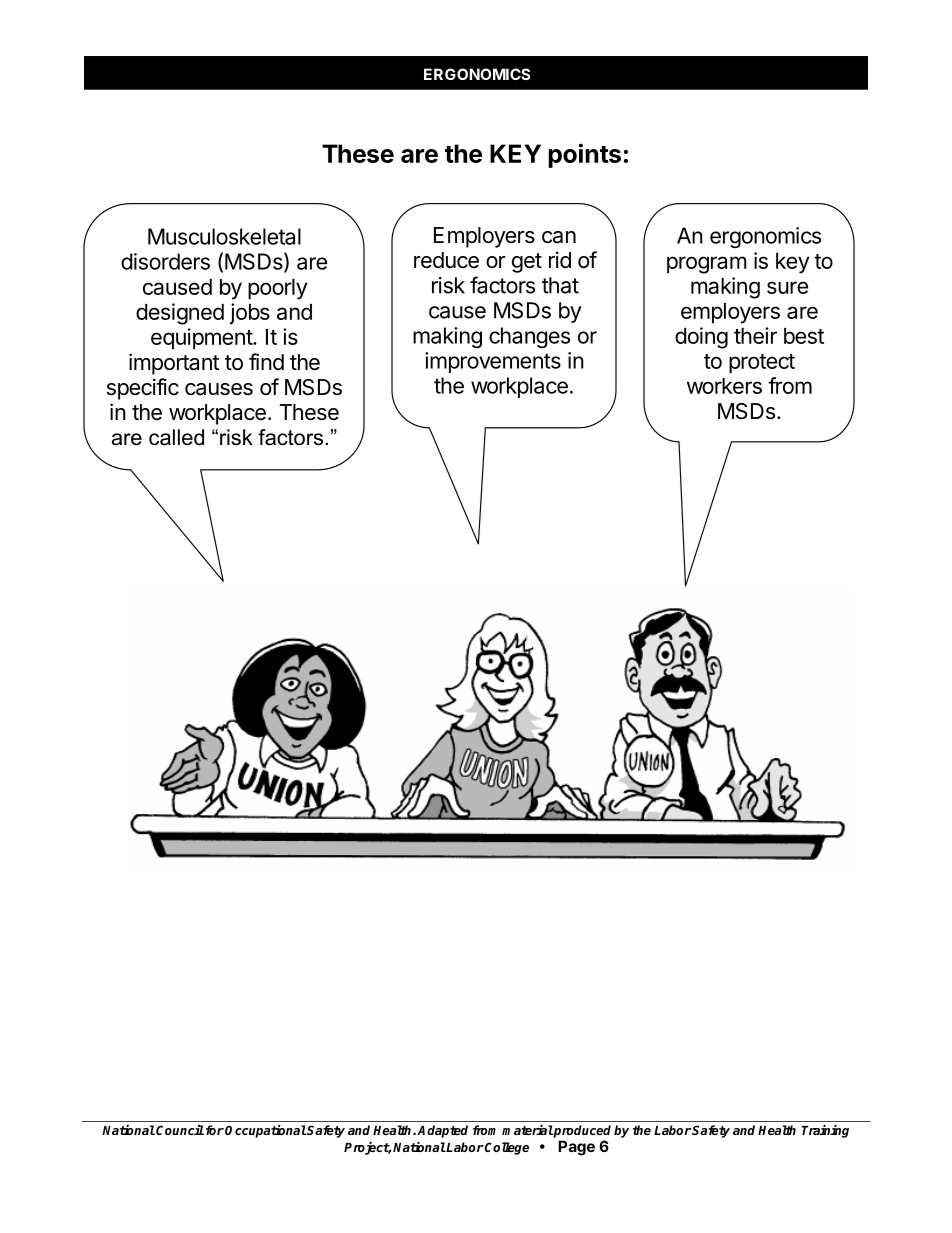 The width and height of the screenshot is (952, 1233). What do you see at coordinates (724, 386) in the screenshot?
I see `workers` at bounding box center [724, 386].
